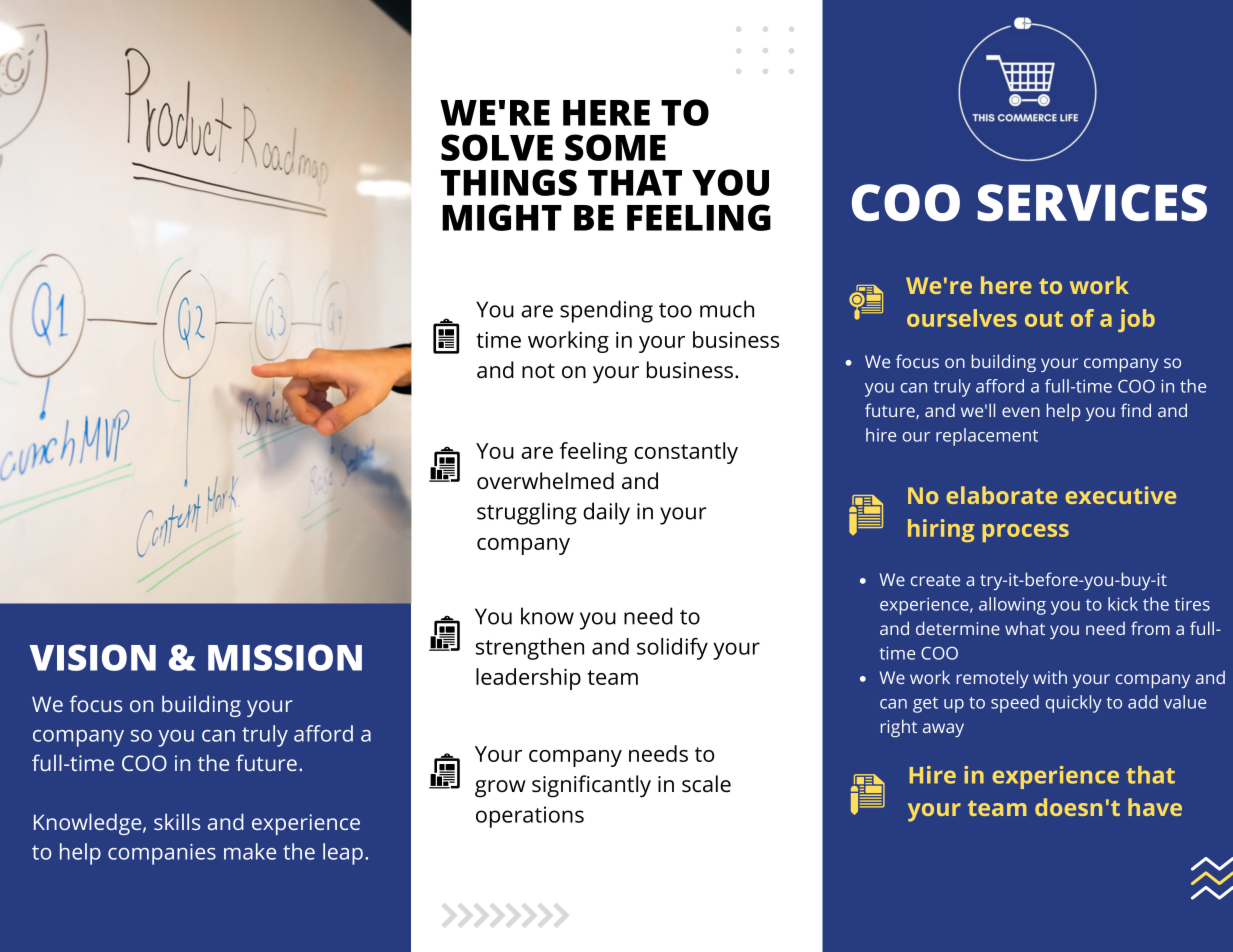 The width and height of the page is (1233, 952). What do you see at coordinates (1021, 412) in the page?
I see `even` at bounding box center [1021, 412].
